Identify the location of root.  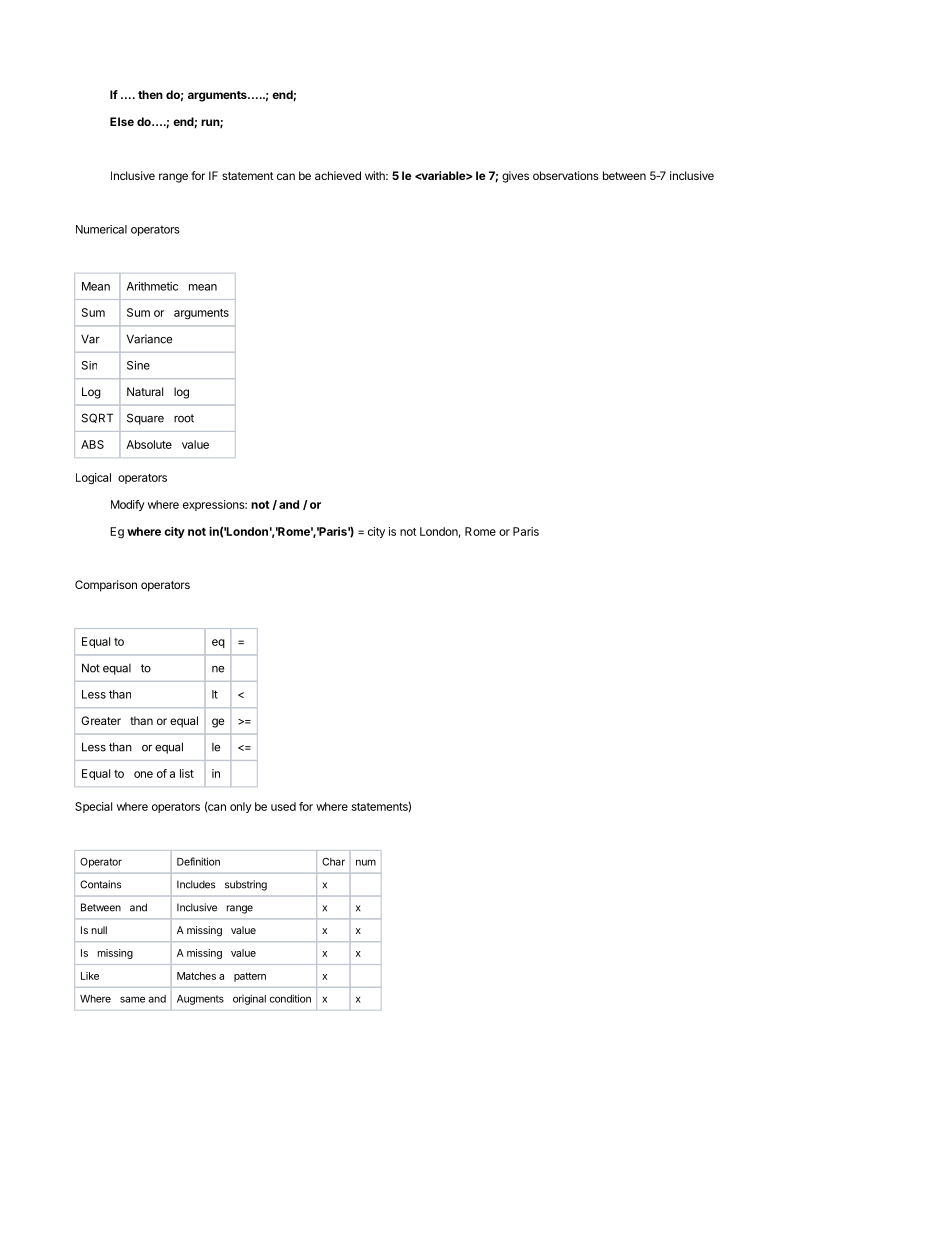
(184, 418).
